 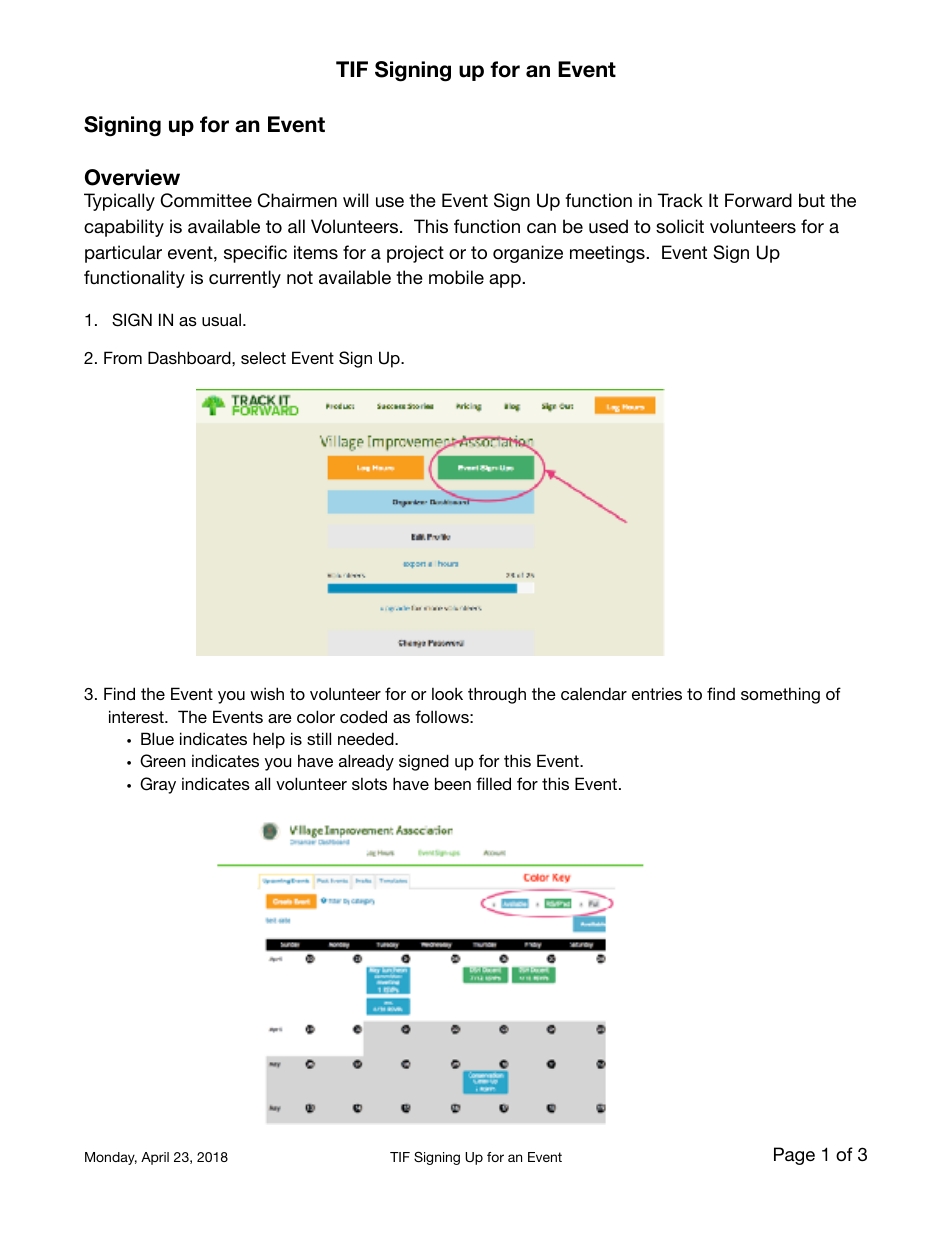 What do you see at coordinates (190, 357) in the screenshot?
I see `Dashboard` at bounding box center [190, 357].
